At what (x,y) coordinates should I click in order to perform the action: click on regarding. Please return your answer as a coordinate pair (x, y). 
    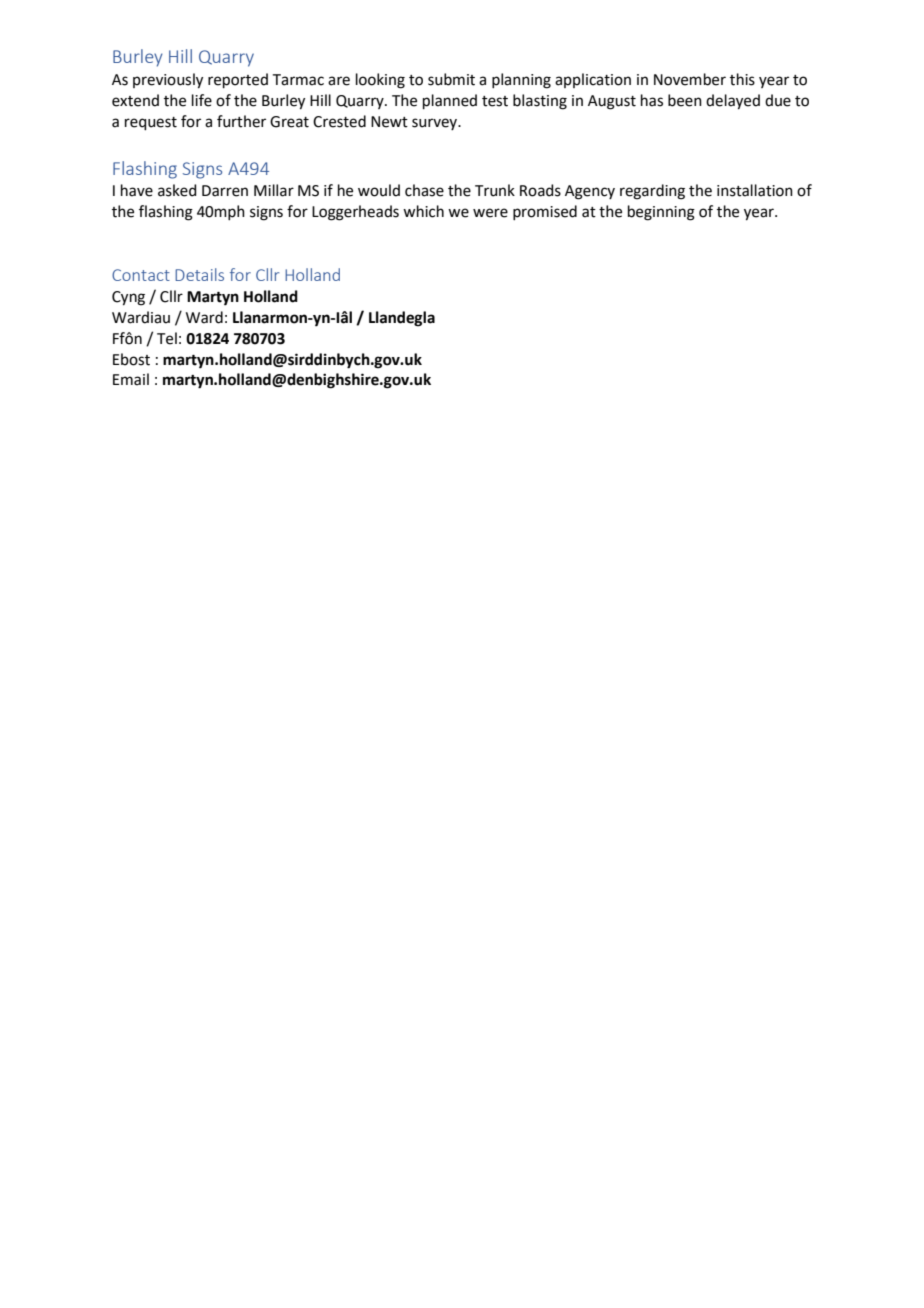
    Looking at the image, I should click on (652, 192).
